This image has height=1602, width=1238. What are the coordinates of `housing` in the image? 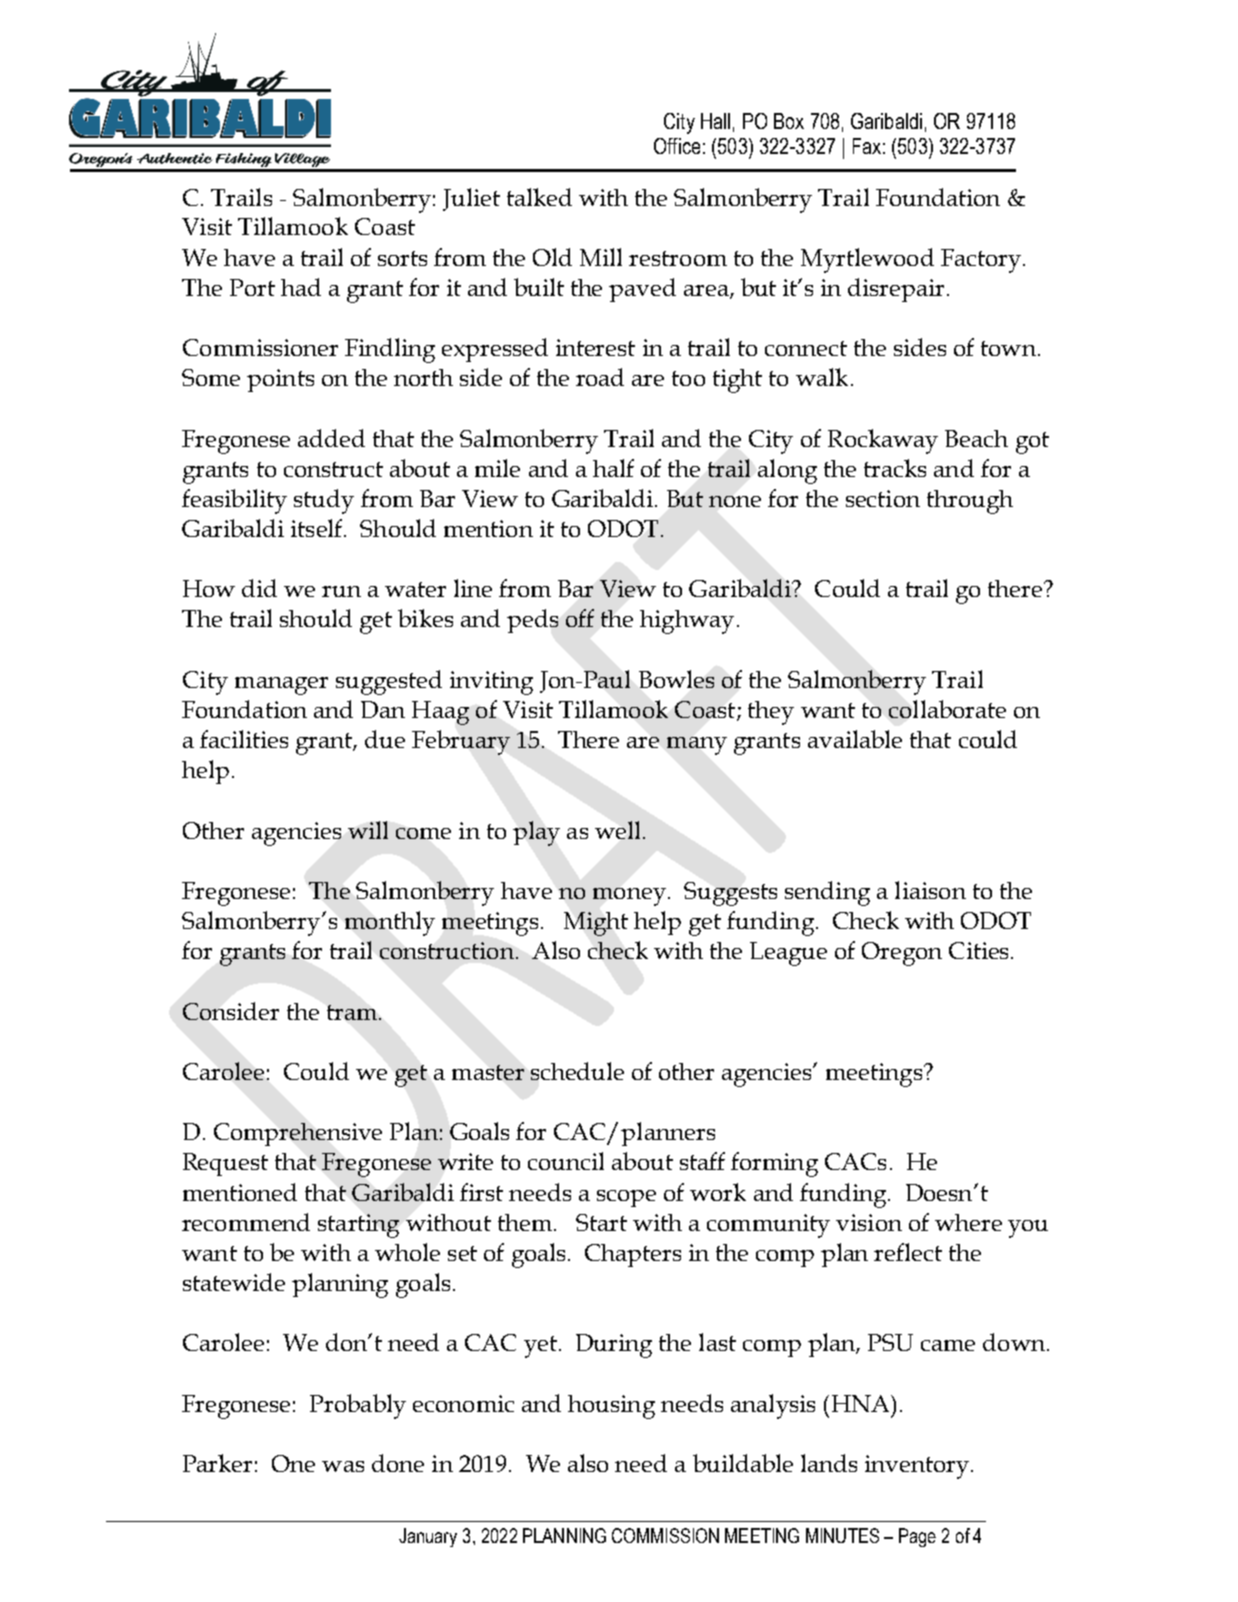 It's located at (611, 1407).
